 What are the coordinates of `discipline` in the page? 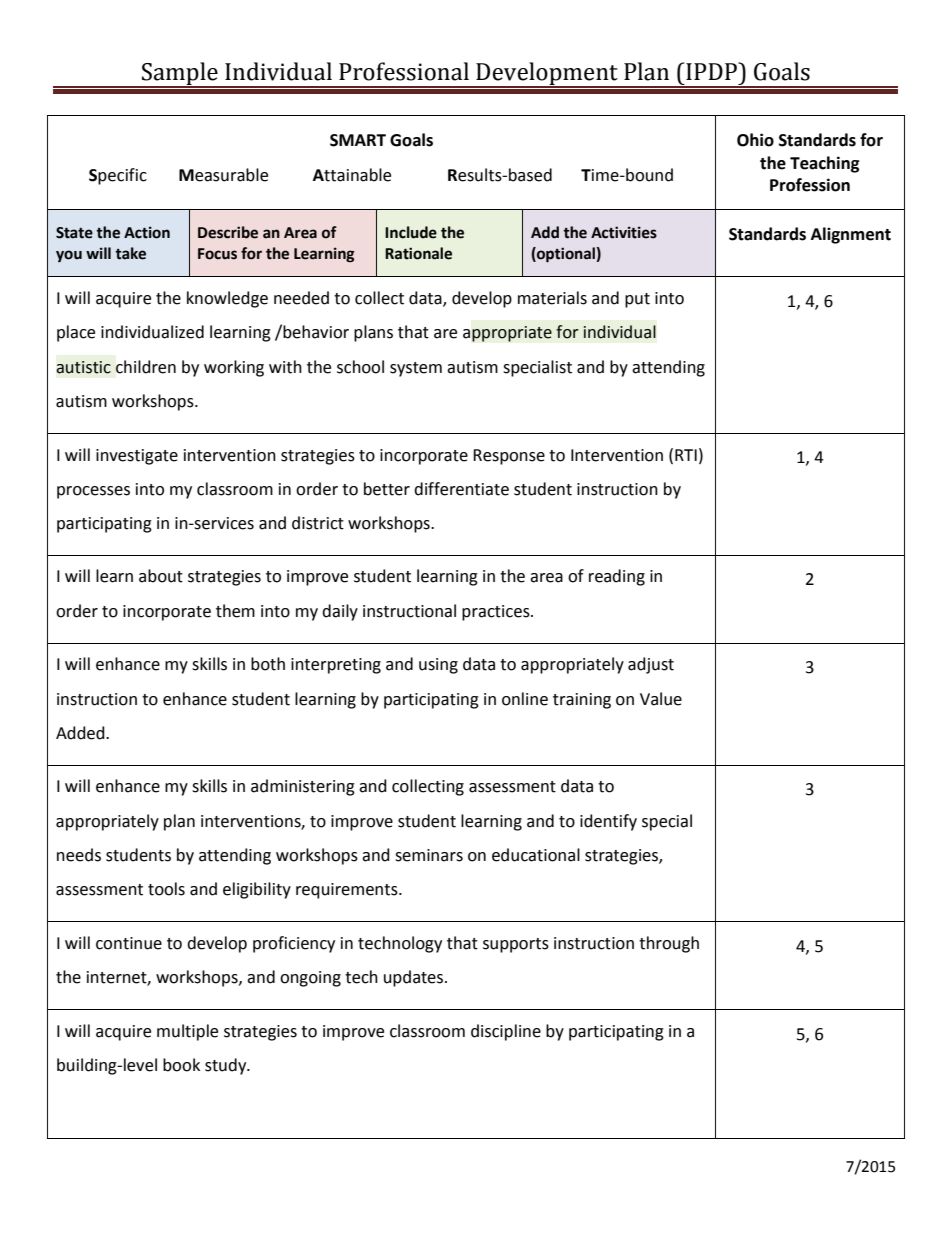 It's located at (506, 1032).
